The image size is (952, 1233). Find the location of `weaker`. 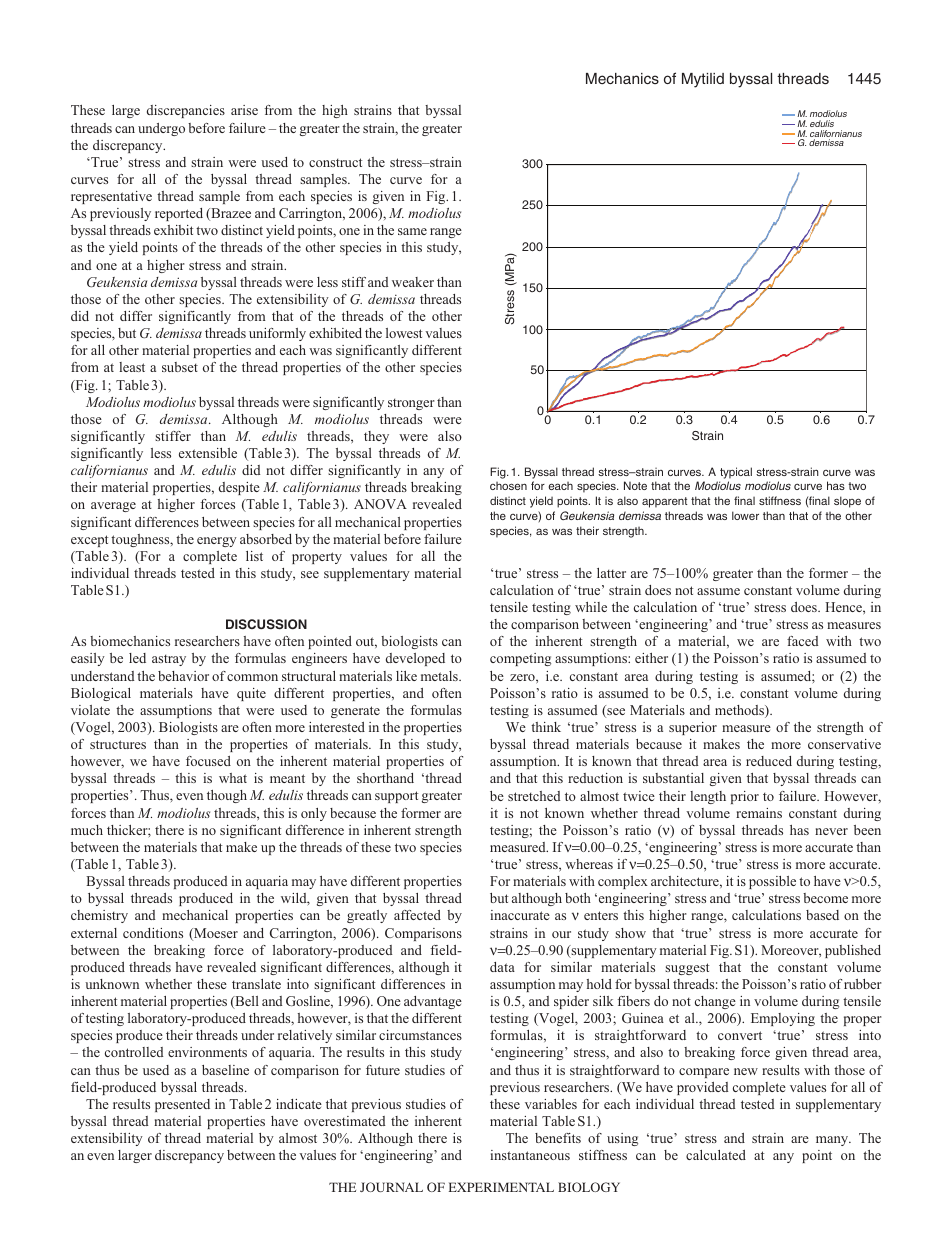

weaker is located at coordinates (413, 282).
